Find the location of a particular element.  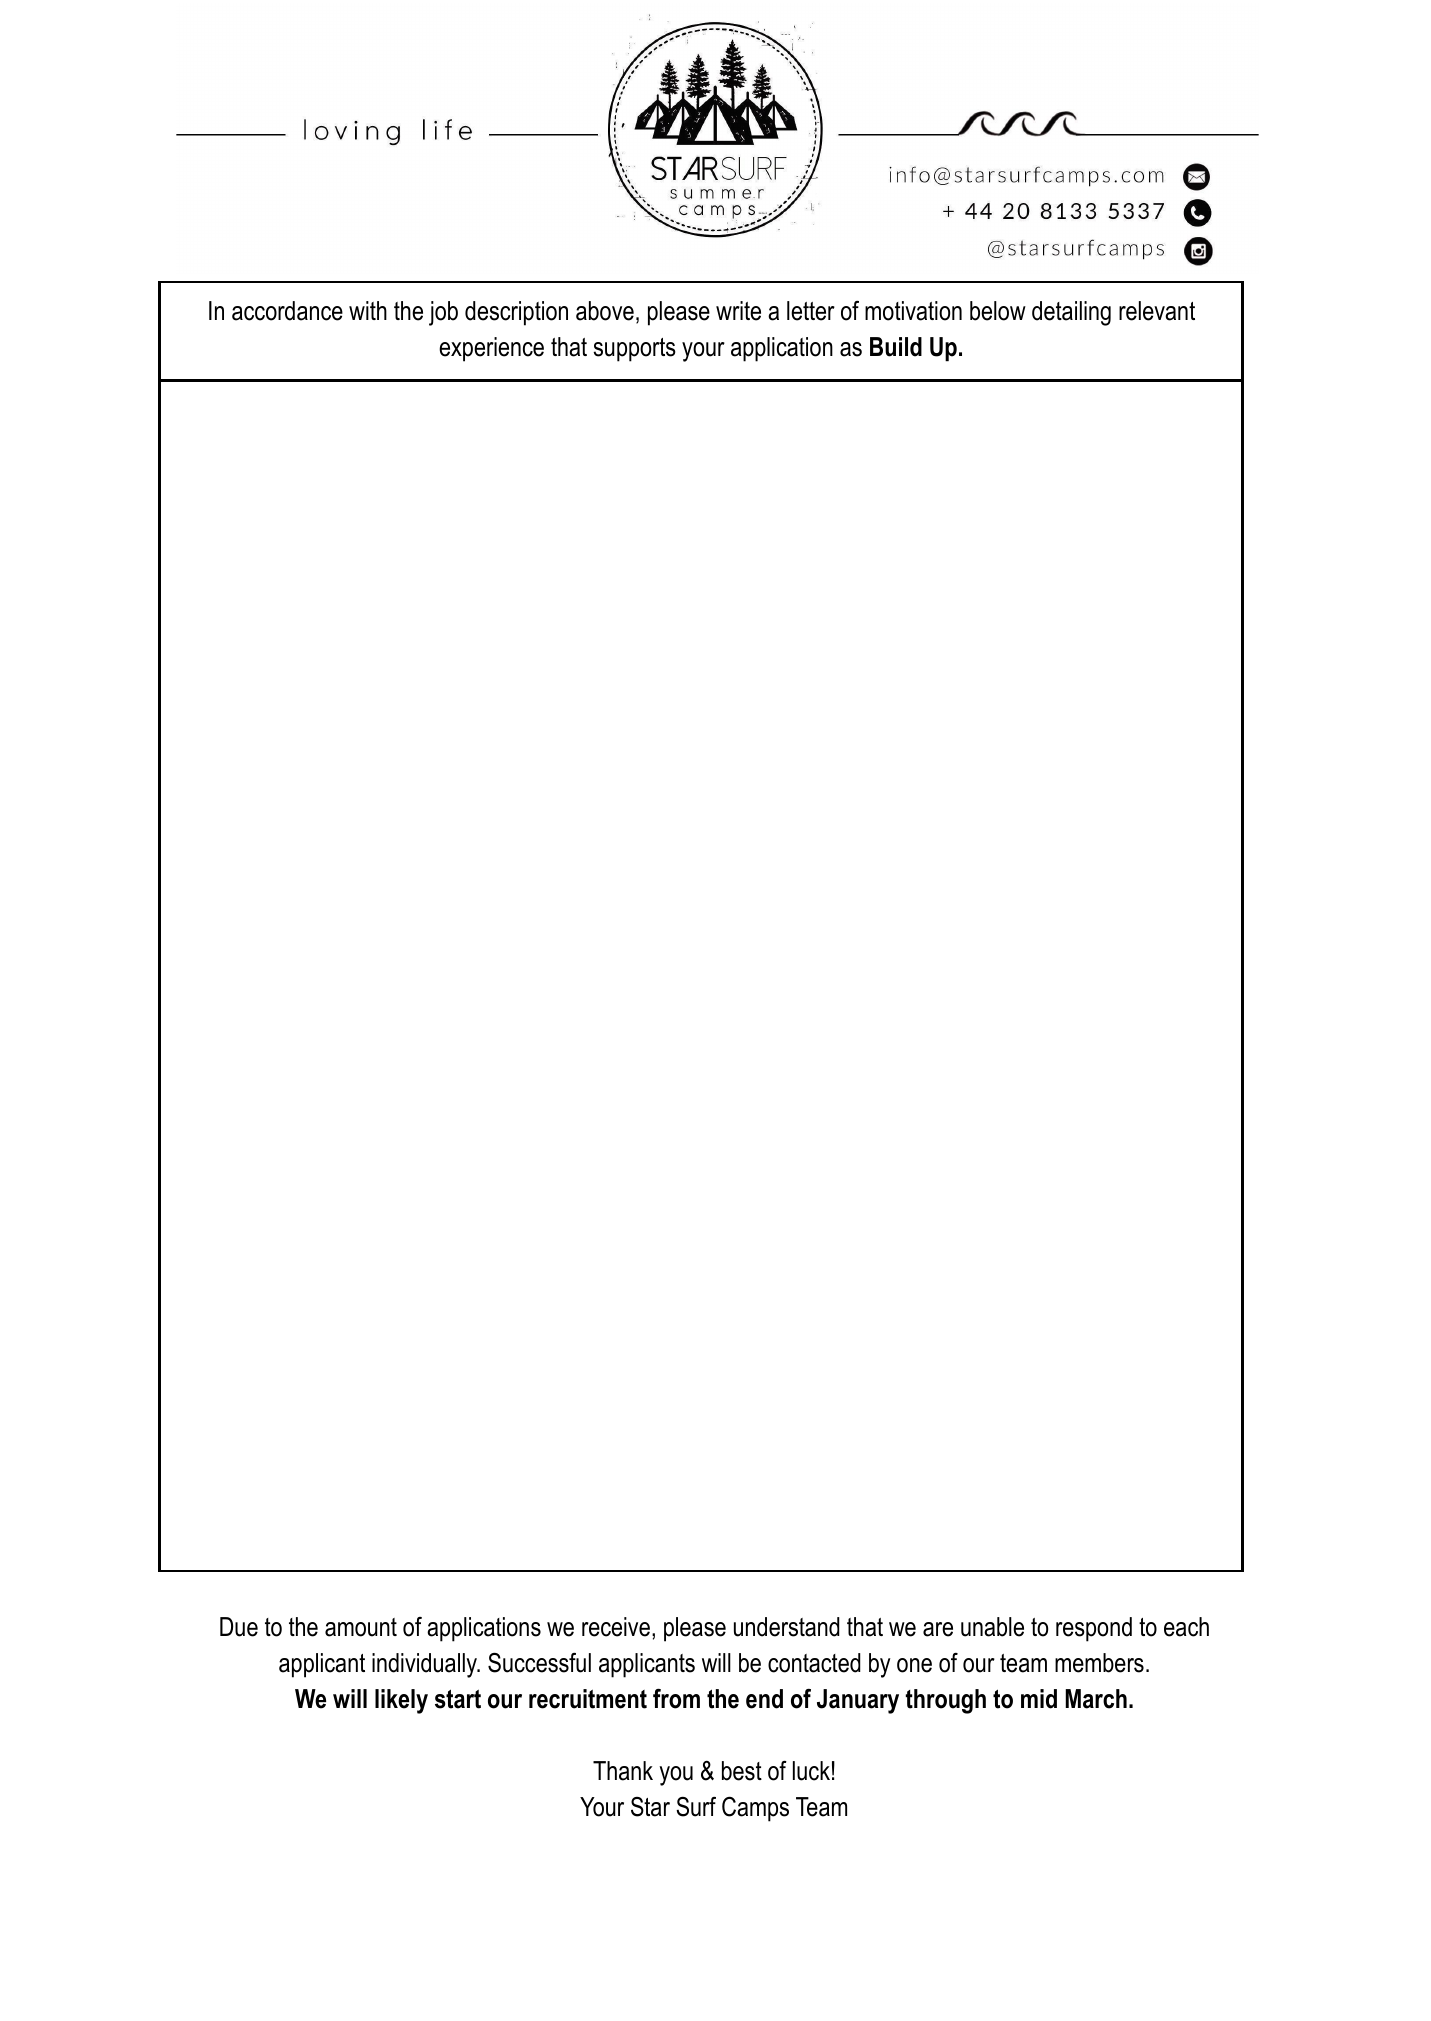

amount is located at coordinates (361, 1627).
